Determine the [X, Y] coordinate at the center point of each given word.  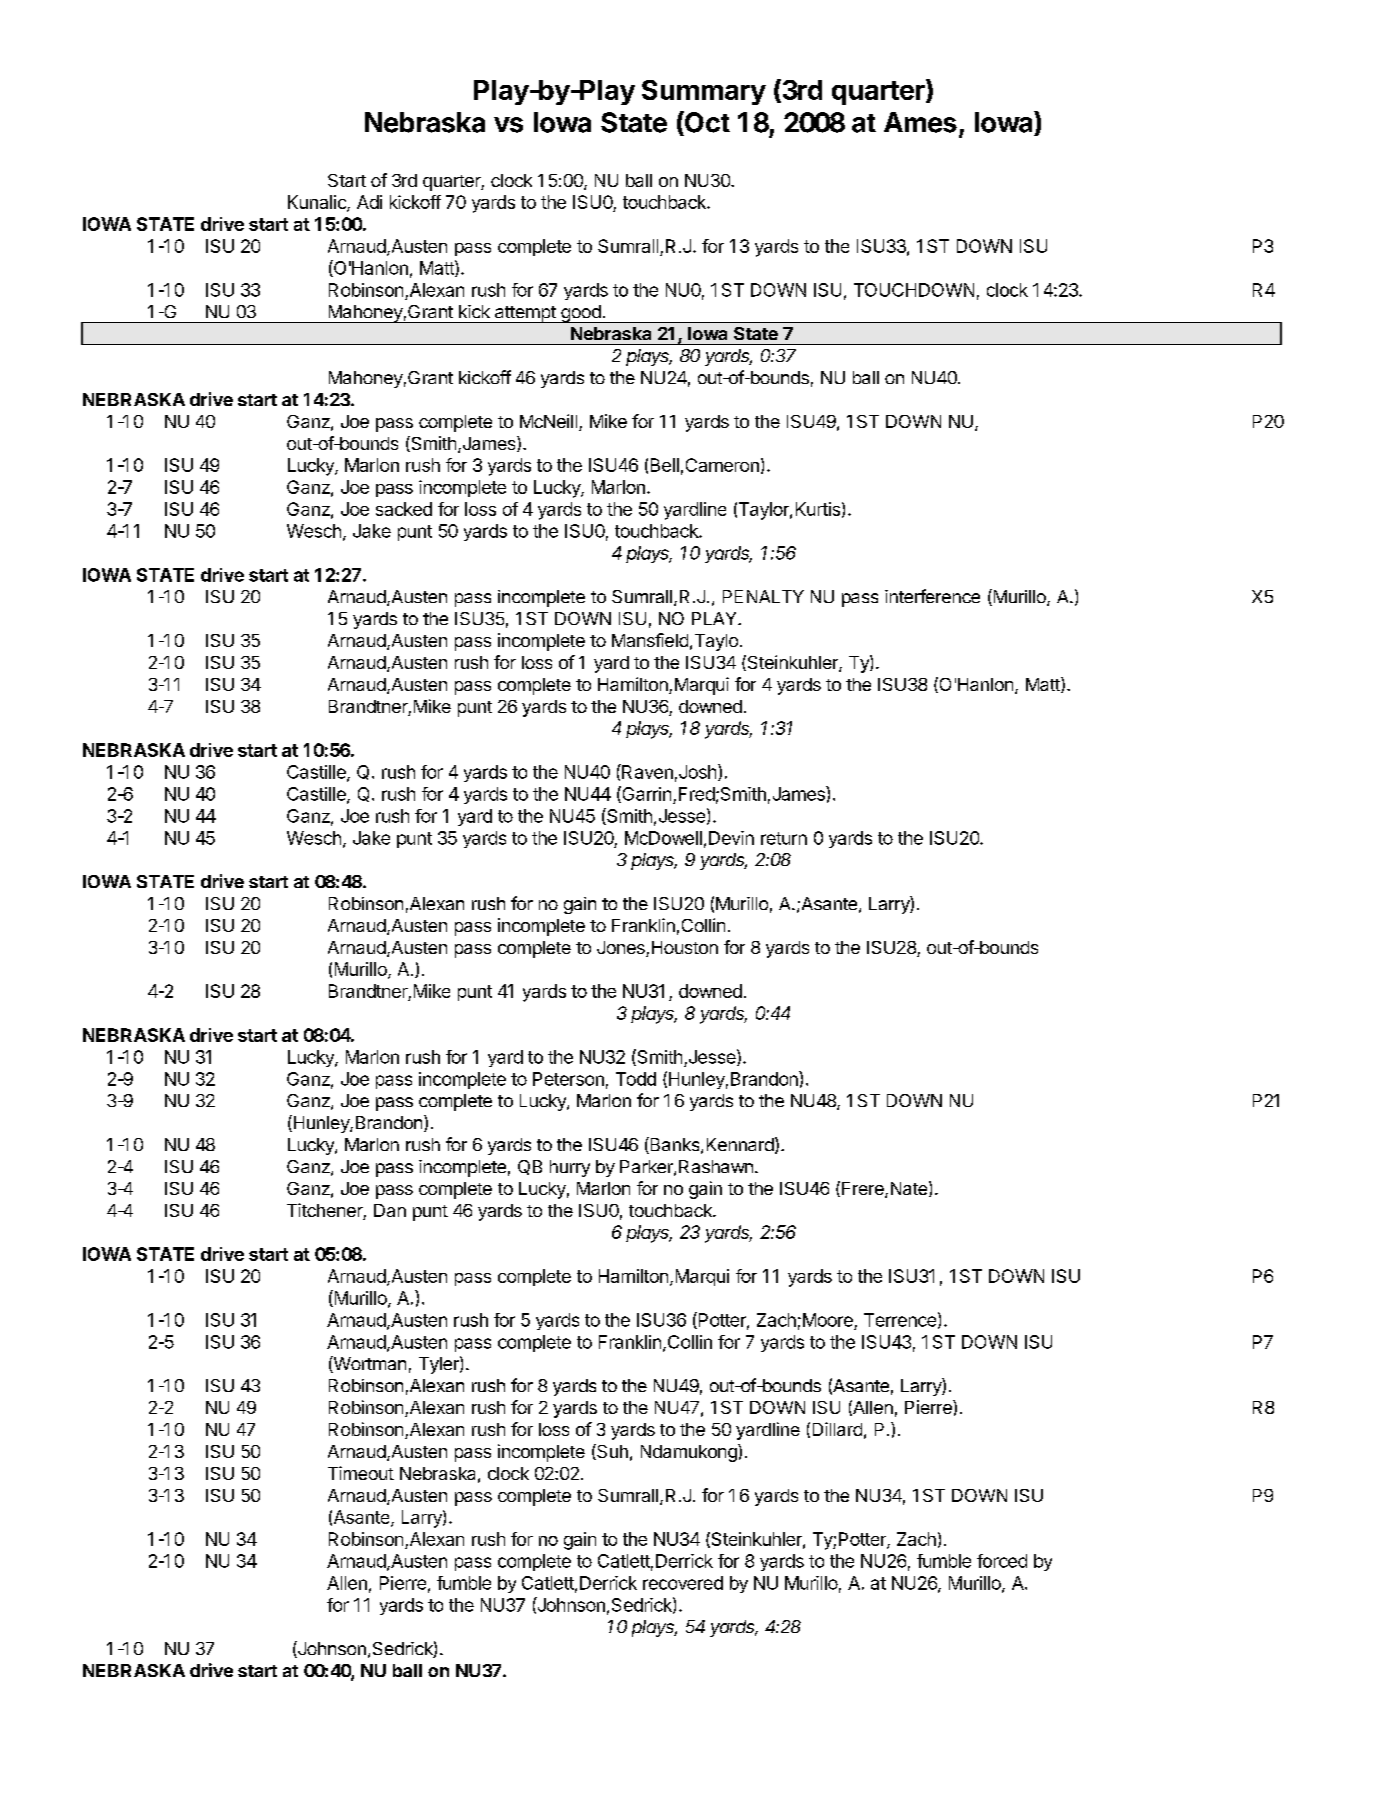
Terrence [900, 1320]
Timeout [361, 1473]
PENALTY [763, 596]
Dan [390, 1210]
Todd [636, 1079]
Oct [706, 122]
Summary [704, 92]
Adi [369, 202]
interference [932, 596]
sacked [404, 509]
